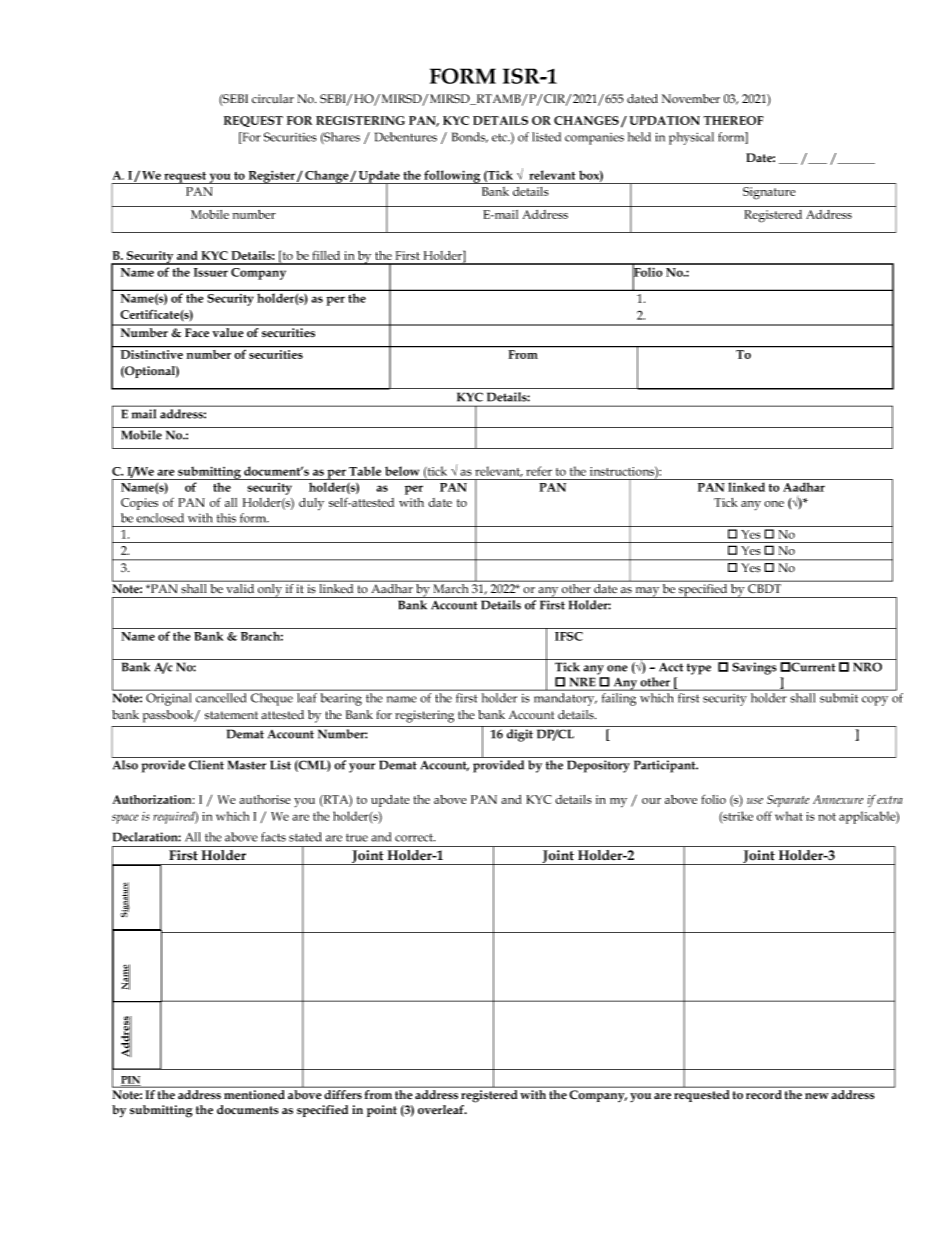 Image resolution: width=952 pixels, height=1233 pixels. What do you see at coordinates (226, 518) in the document?
I see `this` at bounding box center [226, 518].
